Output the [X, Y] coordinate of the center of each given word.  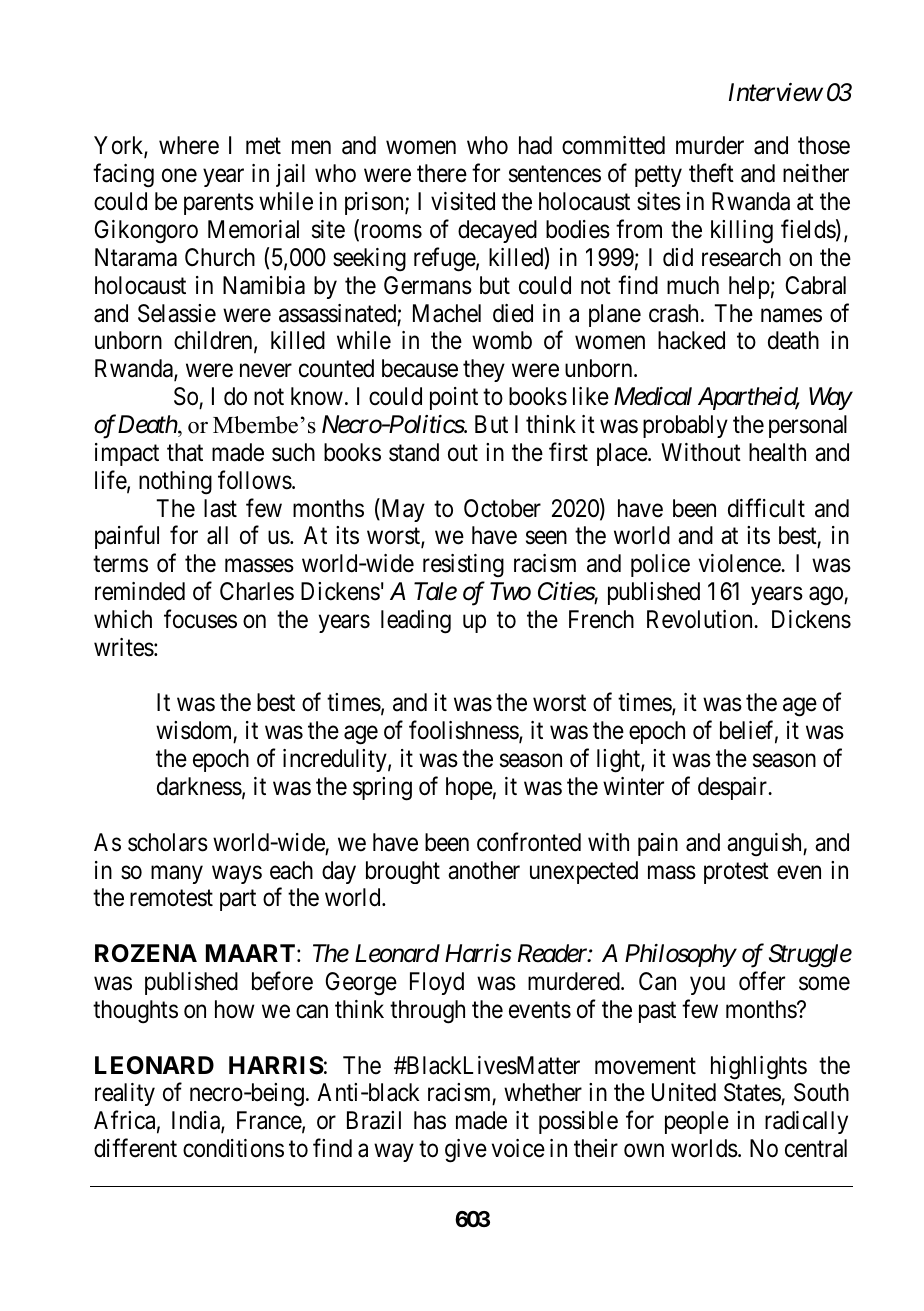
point [454, 398]
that [185, 452]
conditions [233, 1148]
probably [685, 426]
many [177, 875]
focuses [200, 619]
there [442, 173]
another [484, 870]
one [179, 176]
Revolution [701, 619]
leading [416, 622]
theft [711, 173]
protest [736, 873]
